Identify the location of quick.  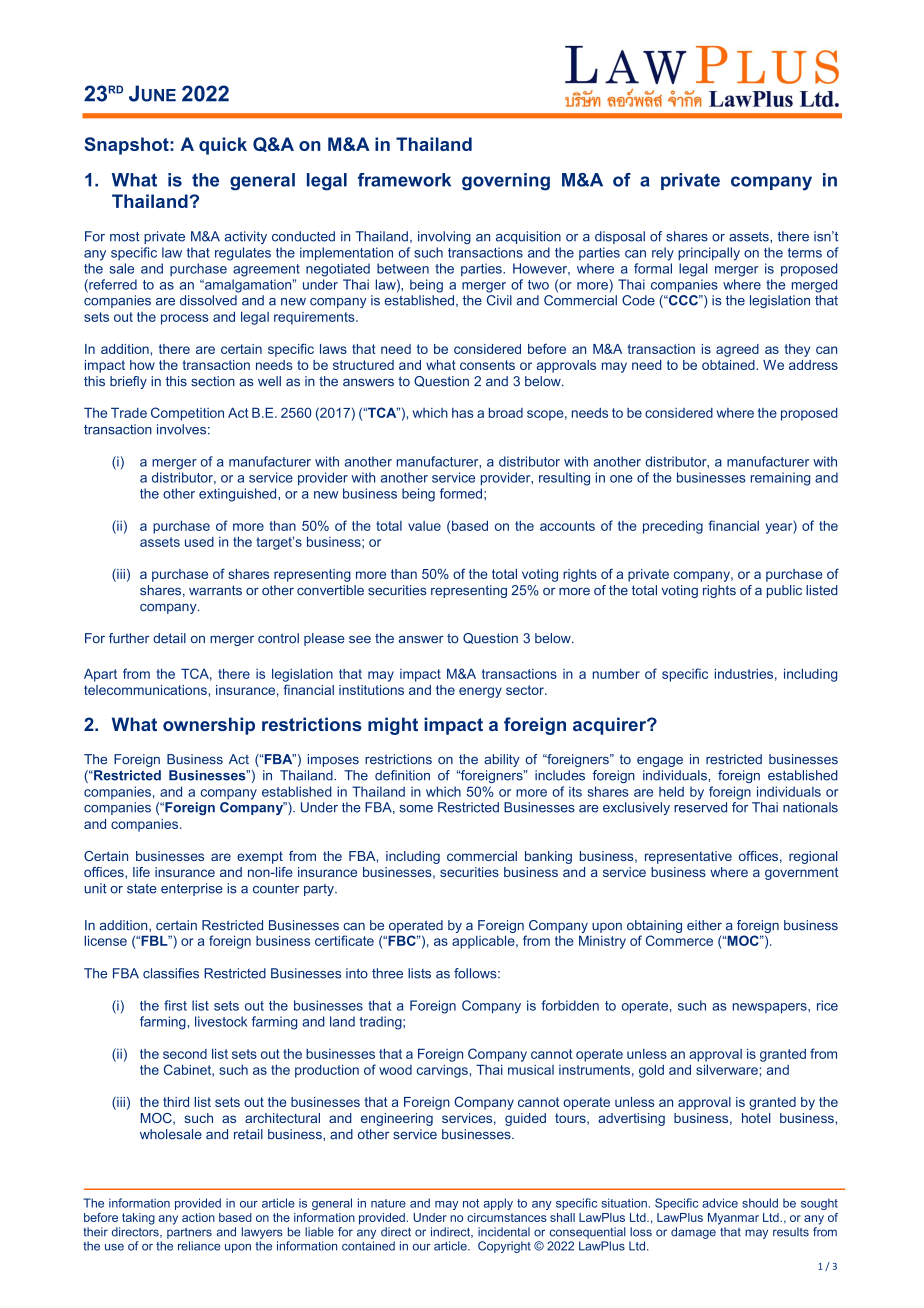
(223, 146).
